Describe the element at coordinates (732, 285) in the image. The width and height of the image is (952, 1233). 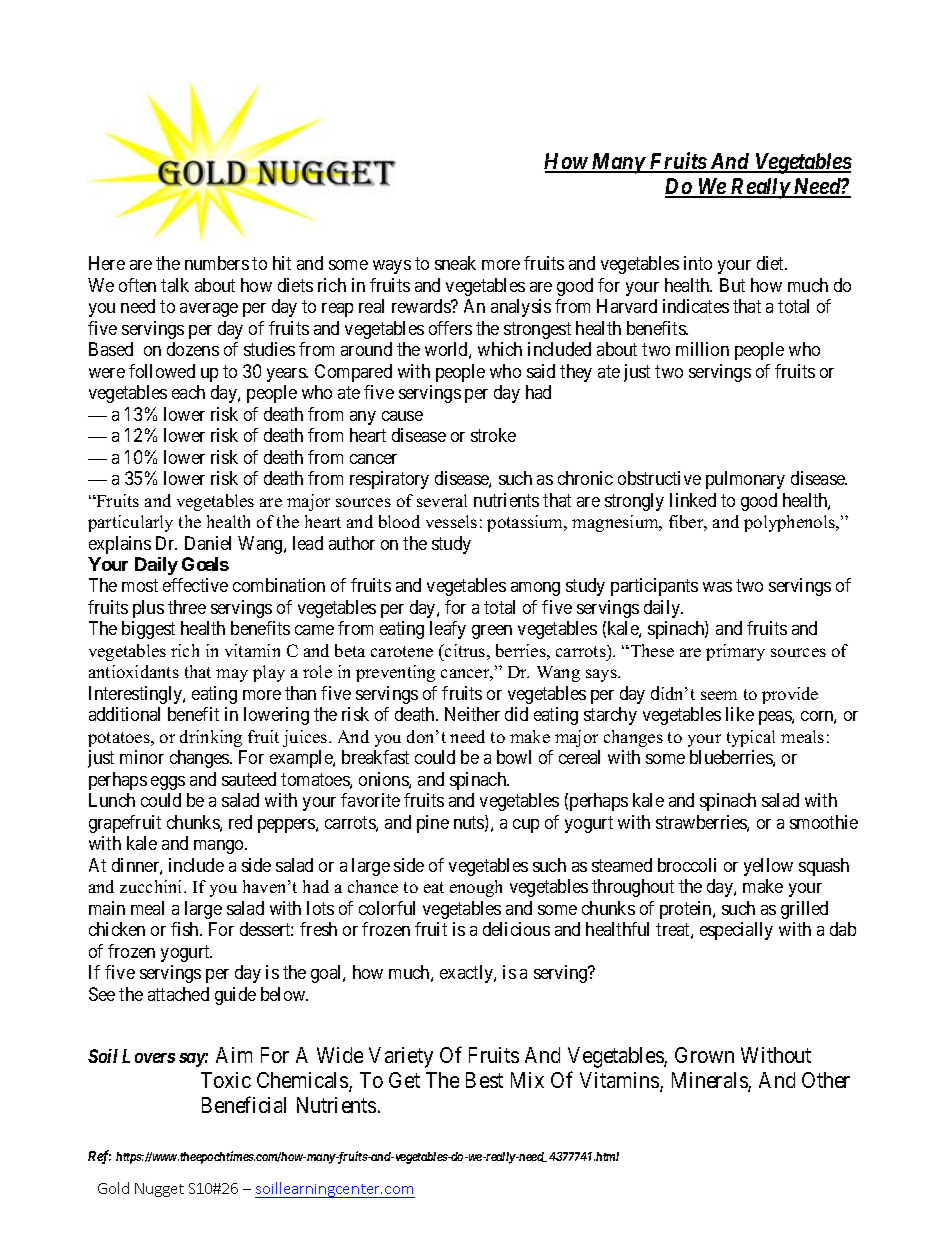
I see `But` at that location.
